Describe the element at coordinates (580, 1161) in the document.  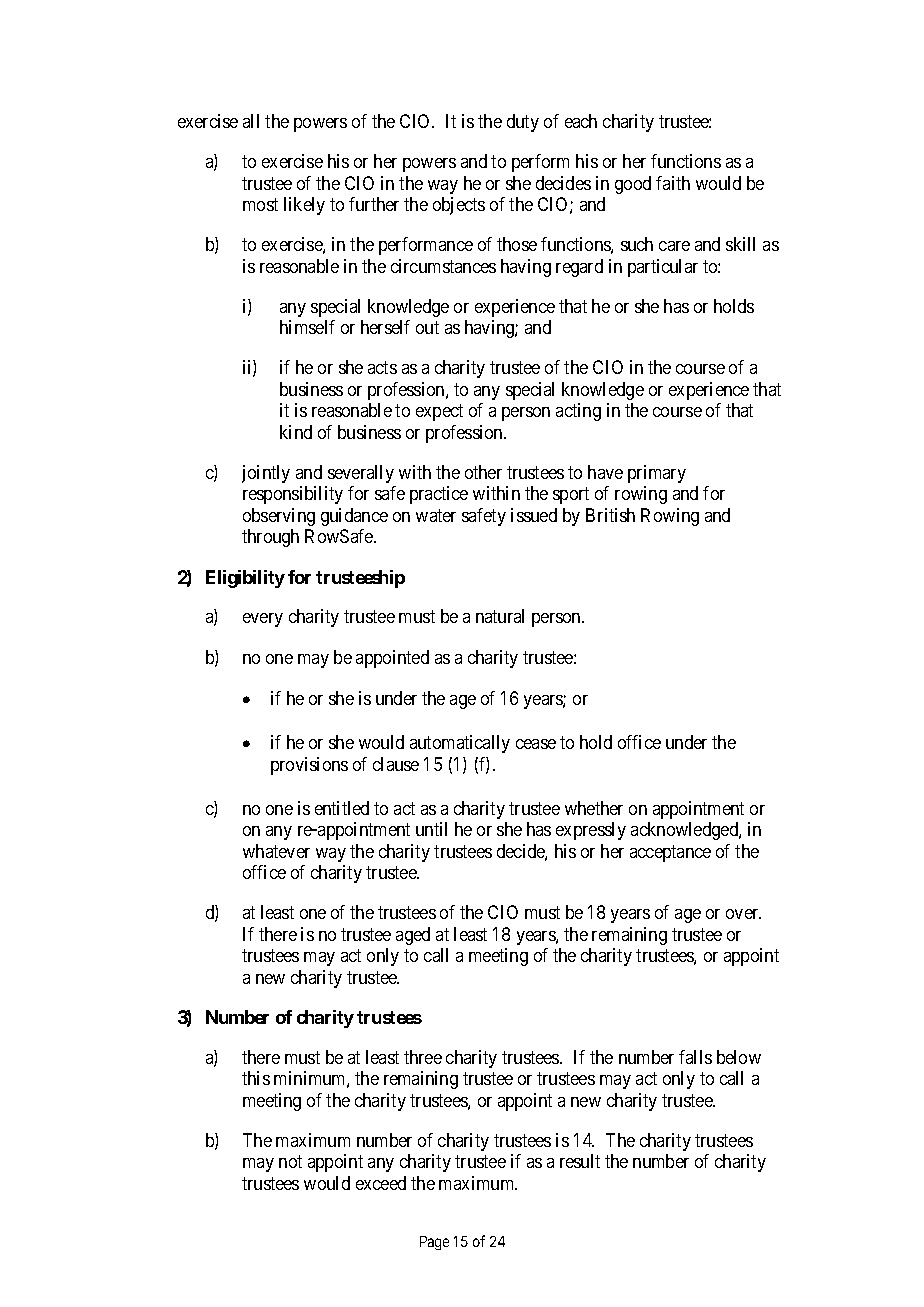
I see `result` at that location.
